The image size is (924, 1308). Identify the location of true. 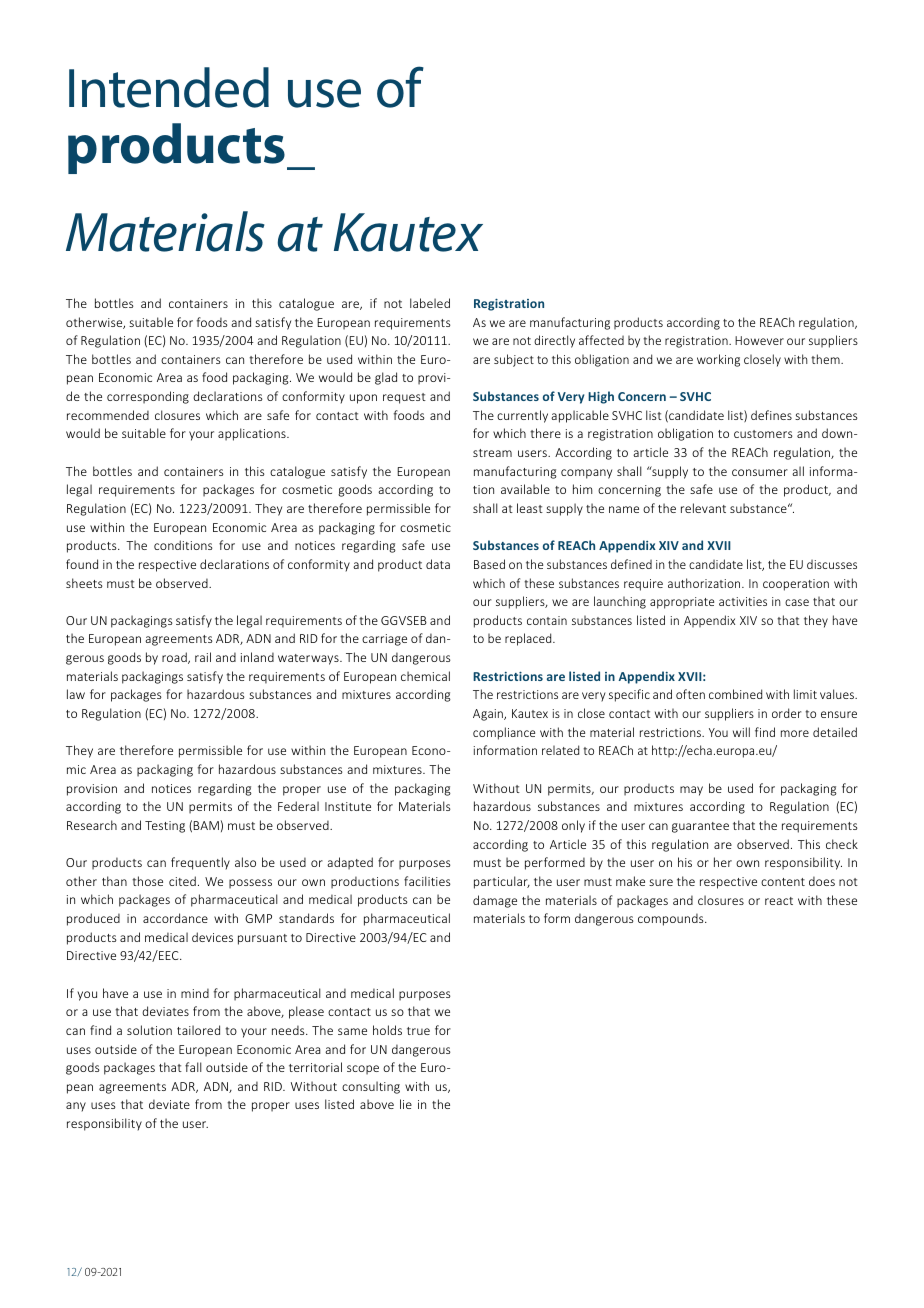
(418, 1031).
